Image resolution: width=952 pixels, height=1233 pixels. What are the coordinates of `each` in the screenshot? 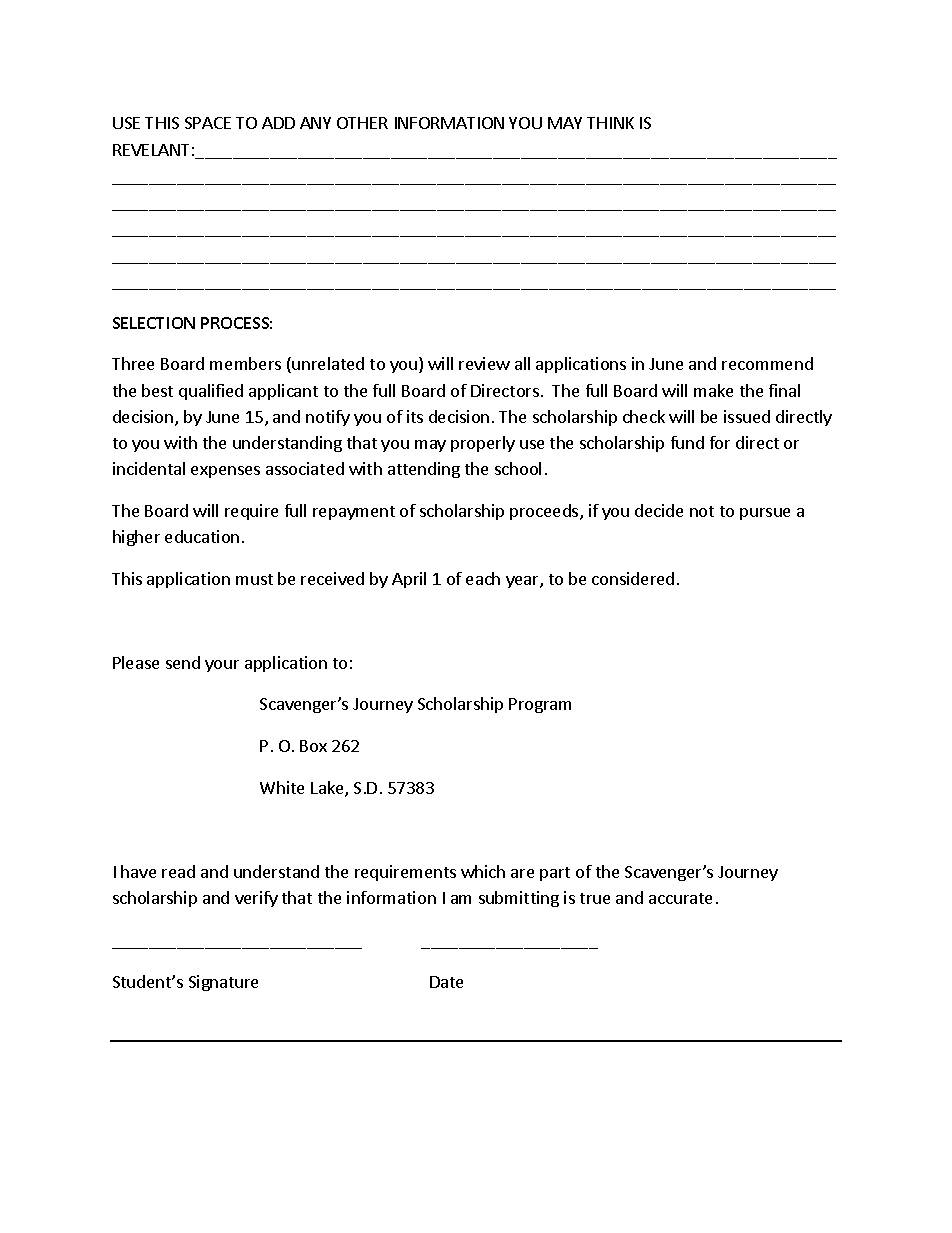 It's located at (483, 578).
